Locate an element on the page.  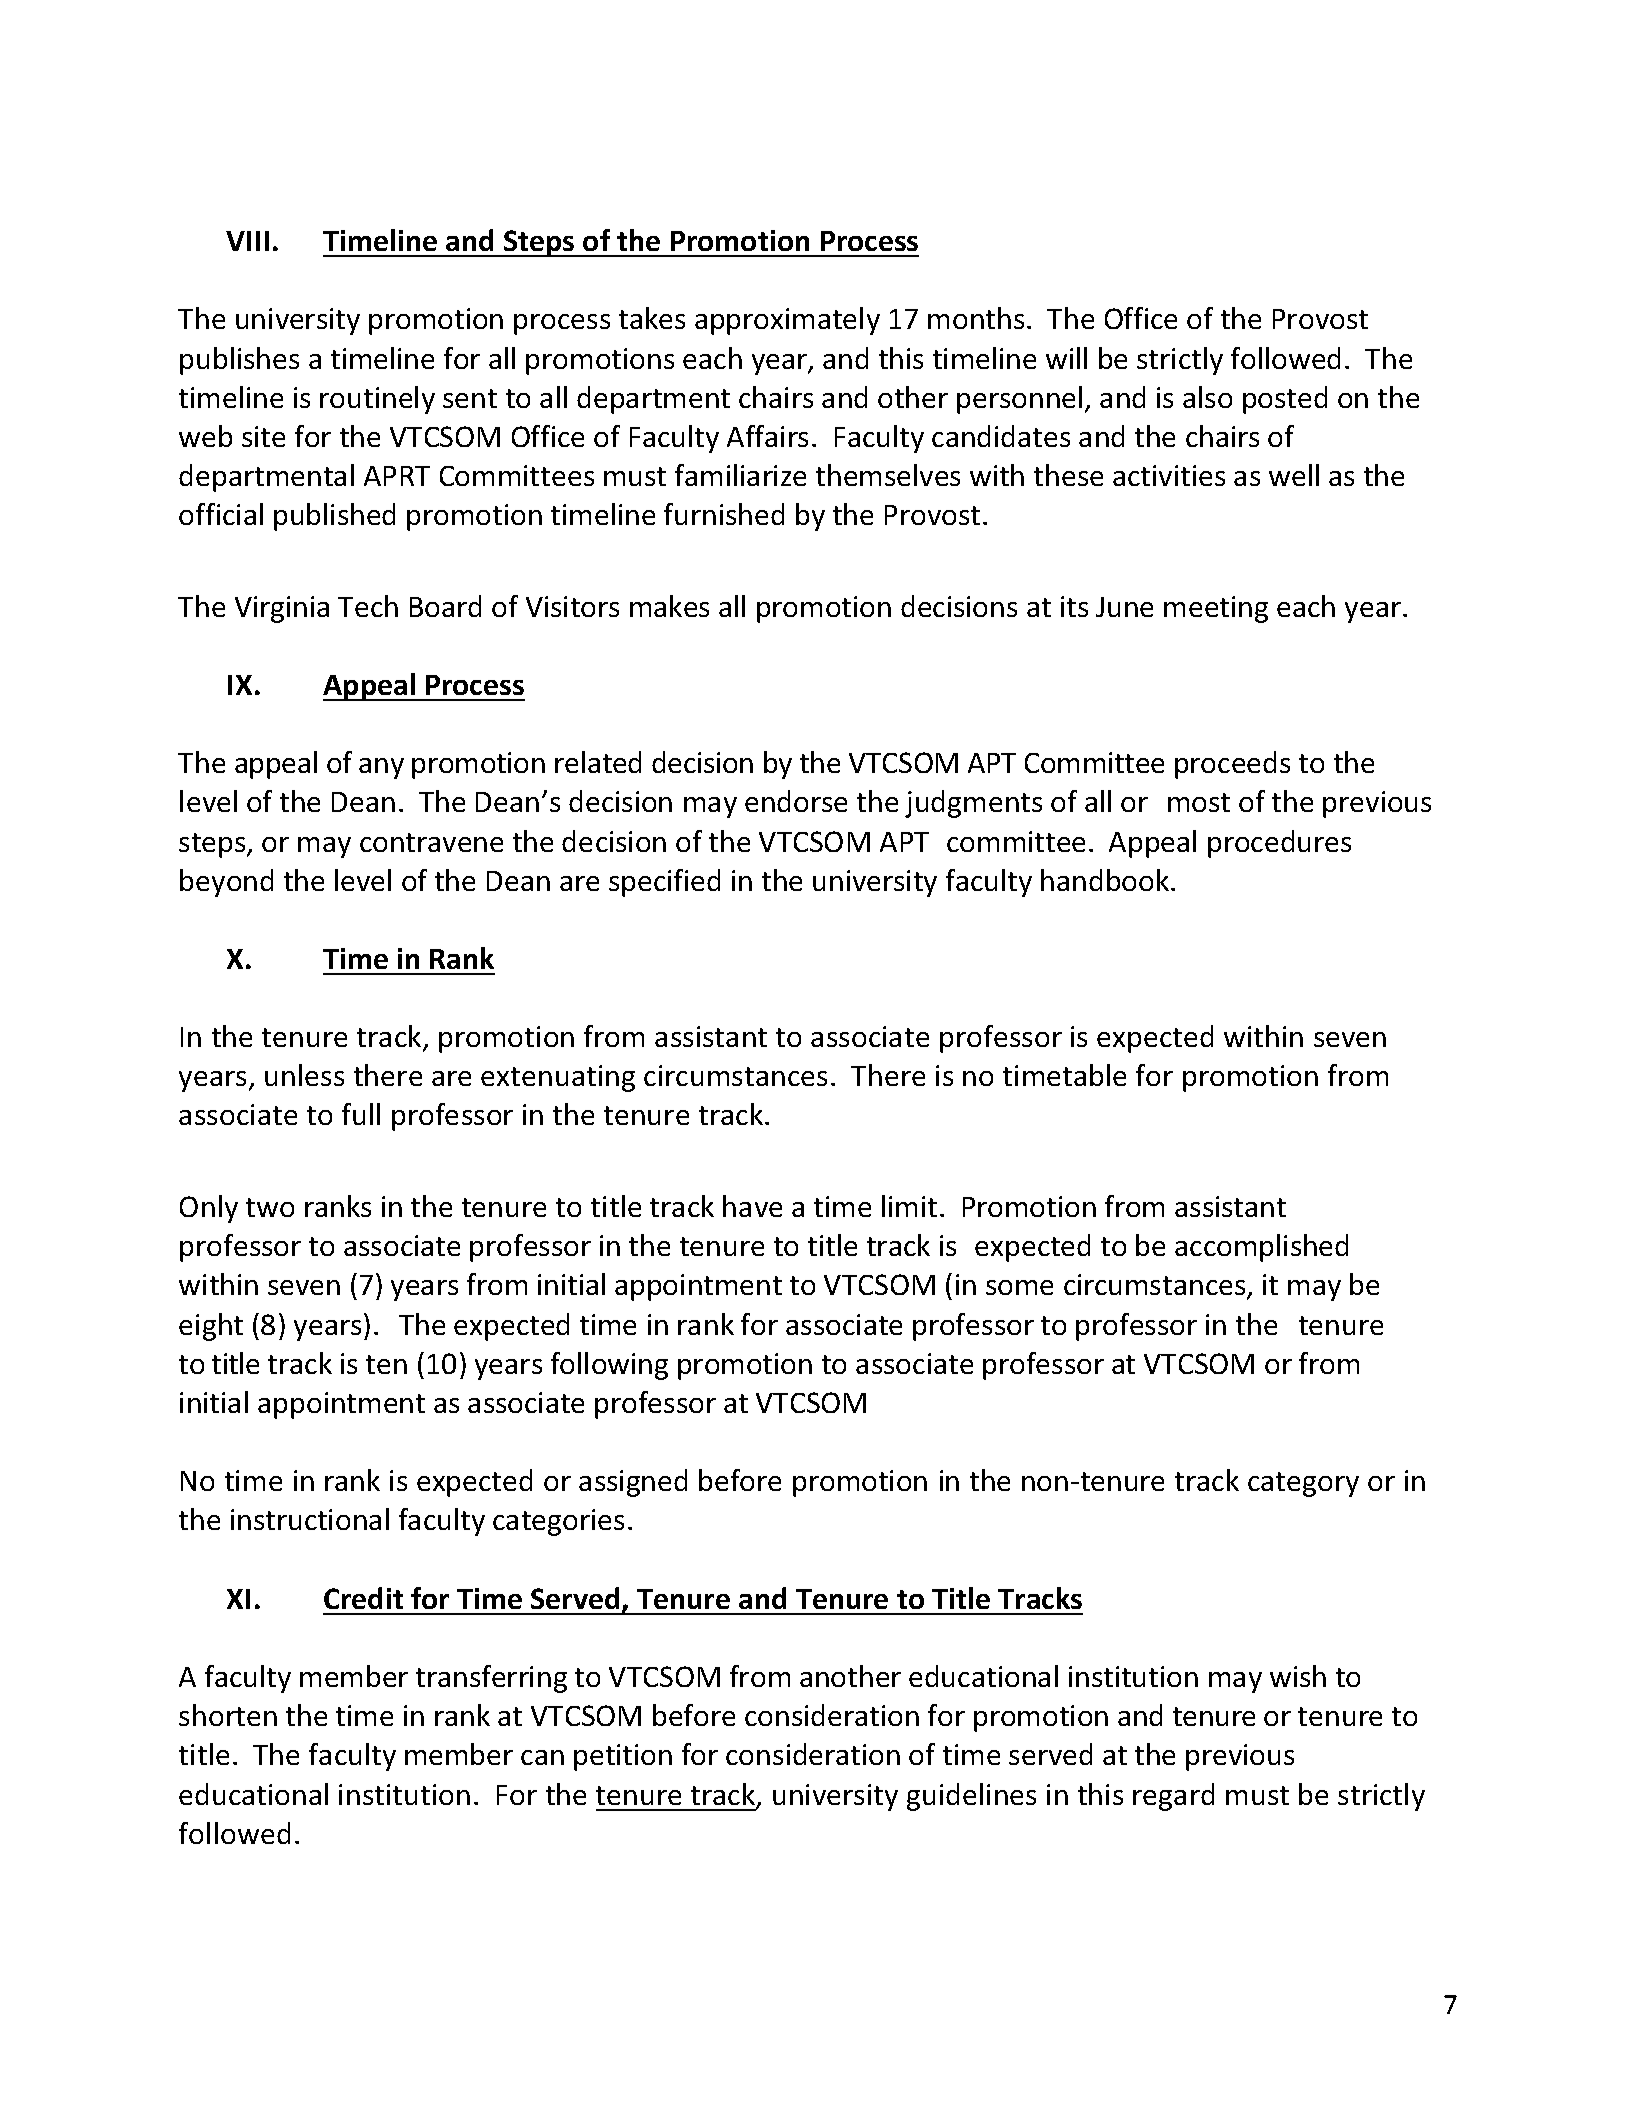
any is located at coordinates (381, 768).
